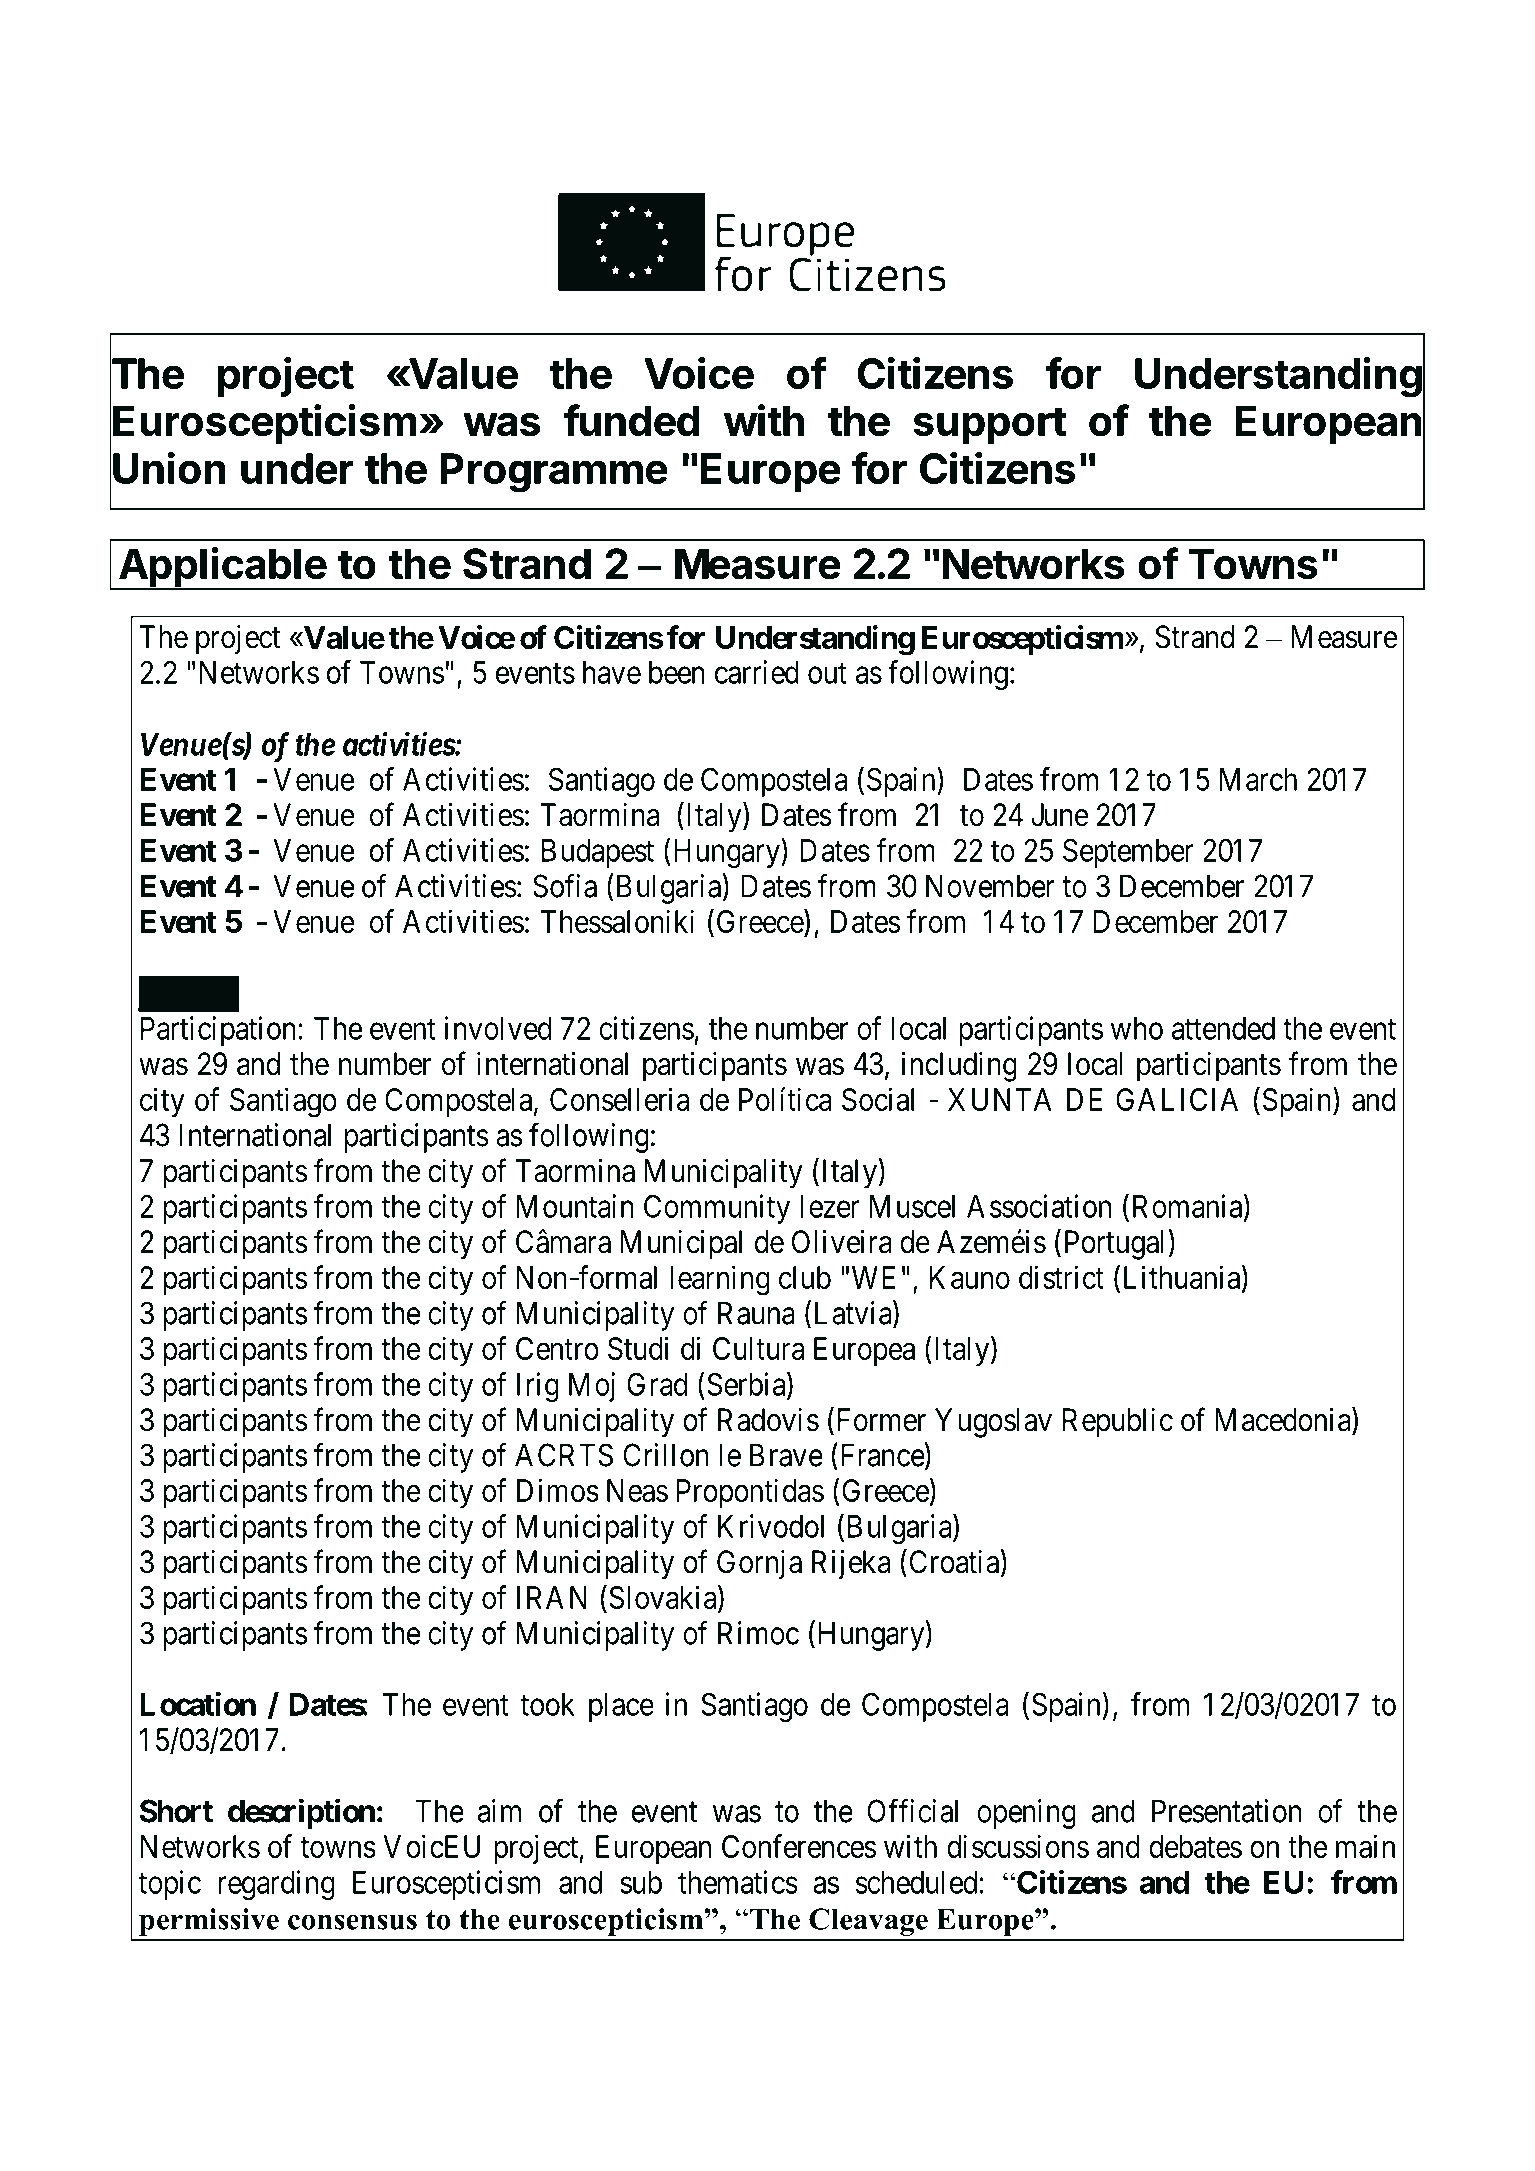 The height and width of the document is (2171, 1535). Describe the element at coordinates (631, 420) in the document. I see `funded` at that location.
